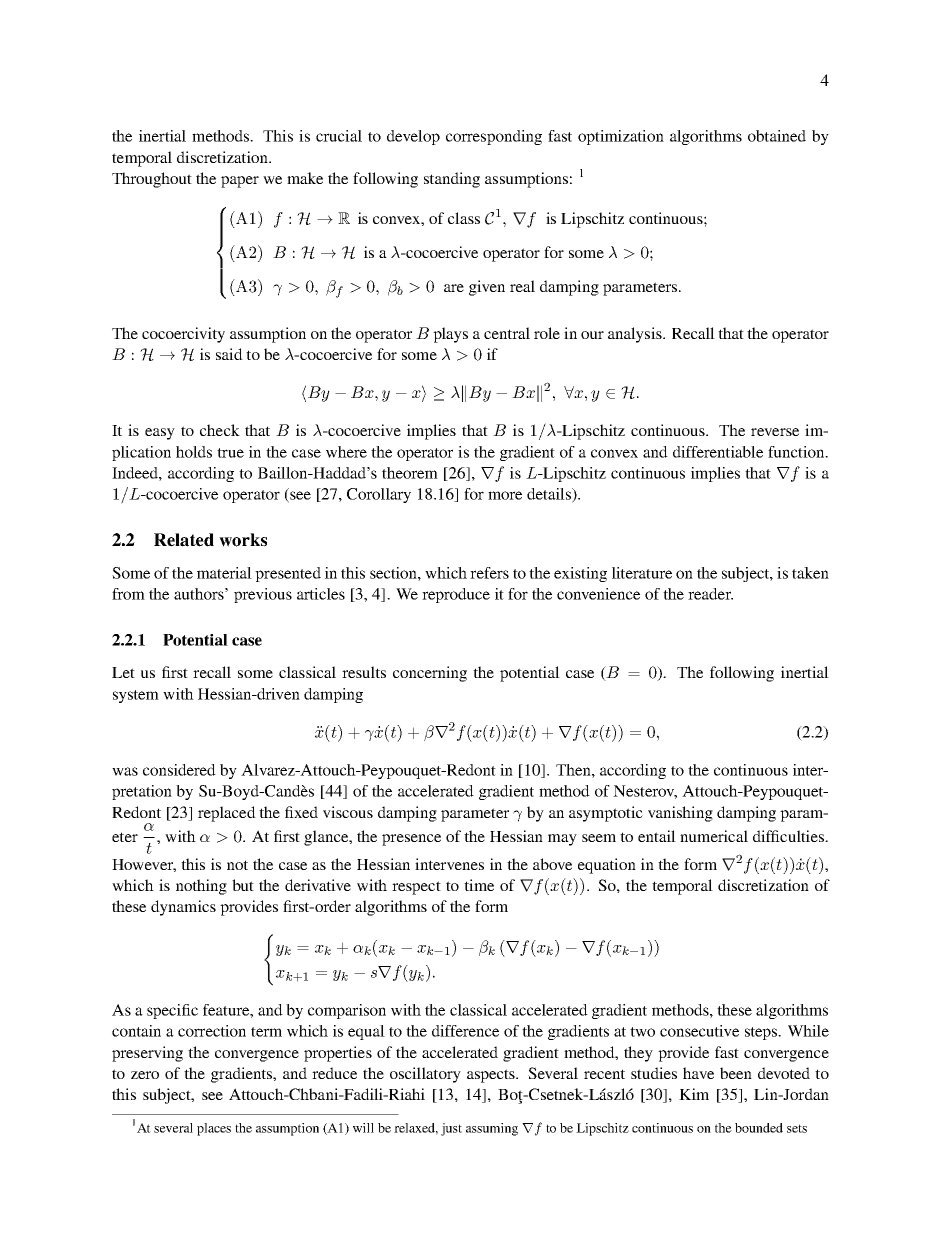  What do you see at coordinates (263, 595) in the page?
I see `previous` at bounding box center [263, 595].
